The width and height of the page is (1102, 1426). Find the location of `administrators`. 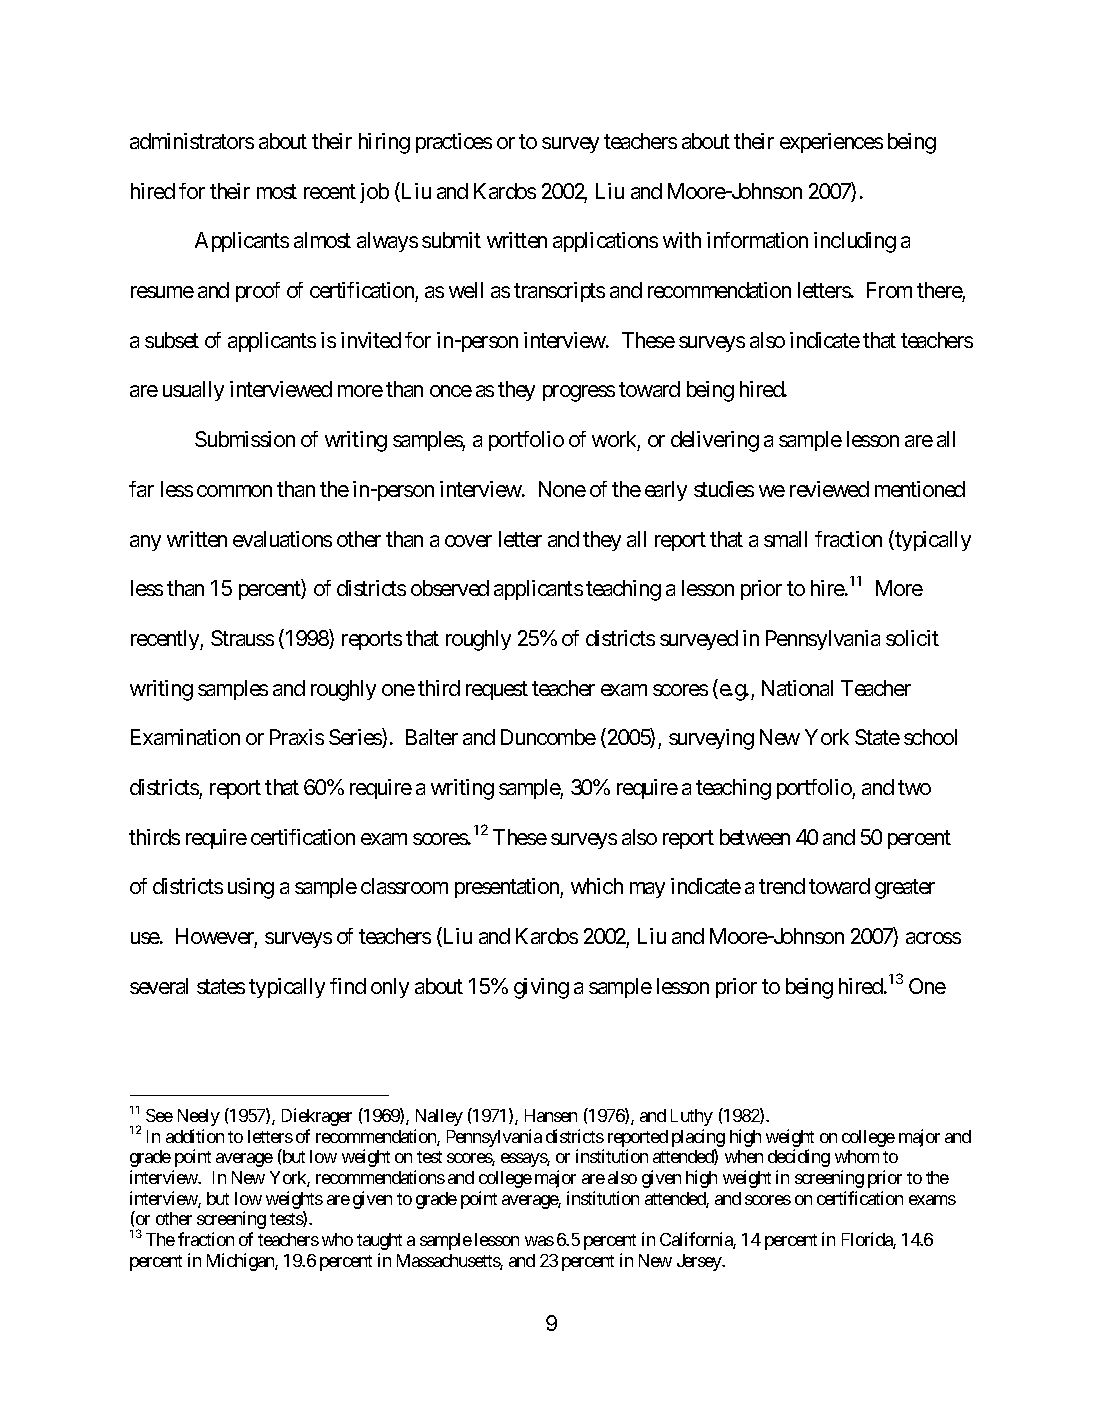

administrators is located at coordinates (192, 141).
